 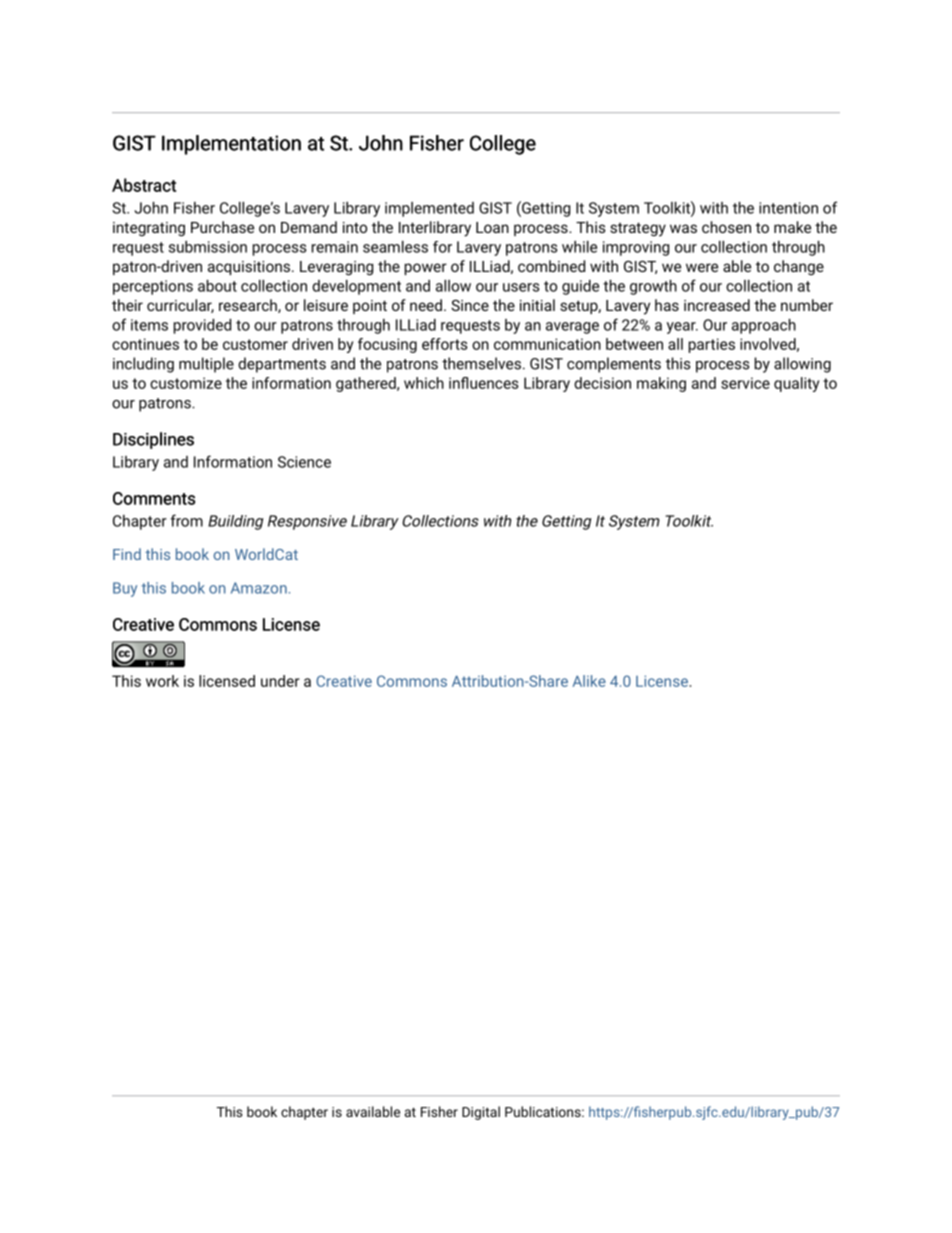 What do you see at coordinates (429, 209) in the image?
I see `implemented` at bounding box center [429, 209].
